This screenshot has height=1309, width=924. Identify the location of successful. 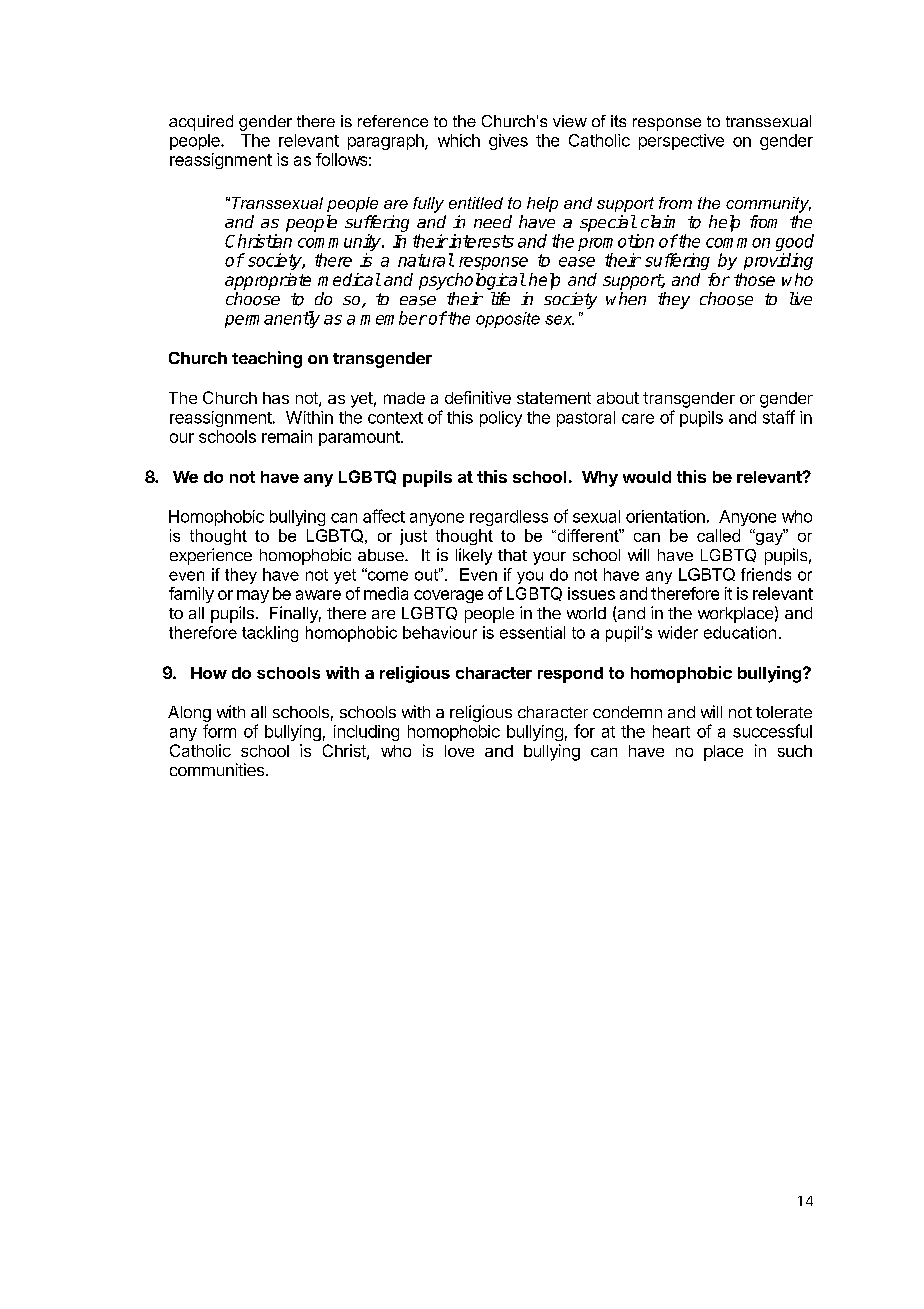
(772, 731).
